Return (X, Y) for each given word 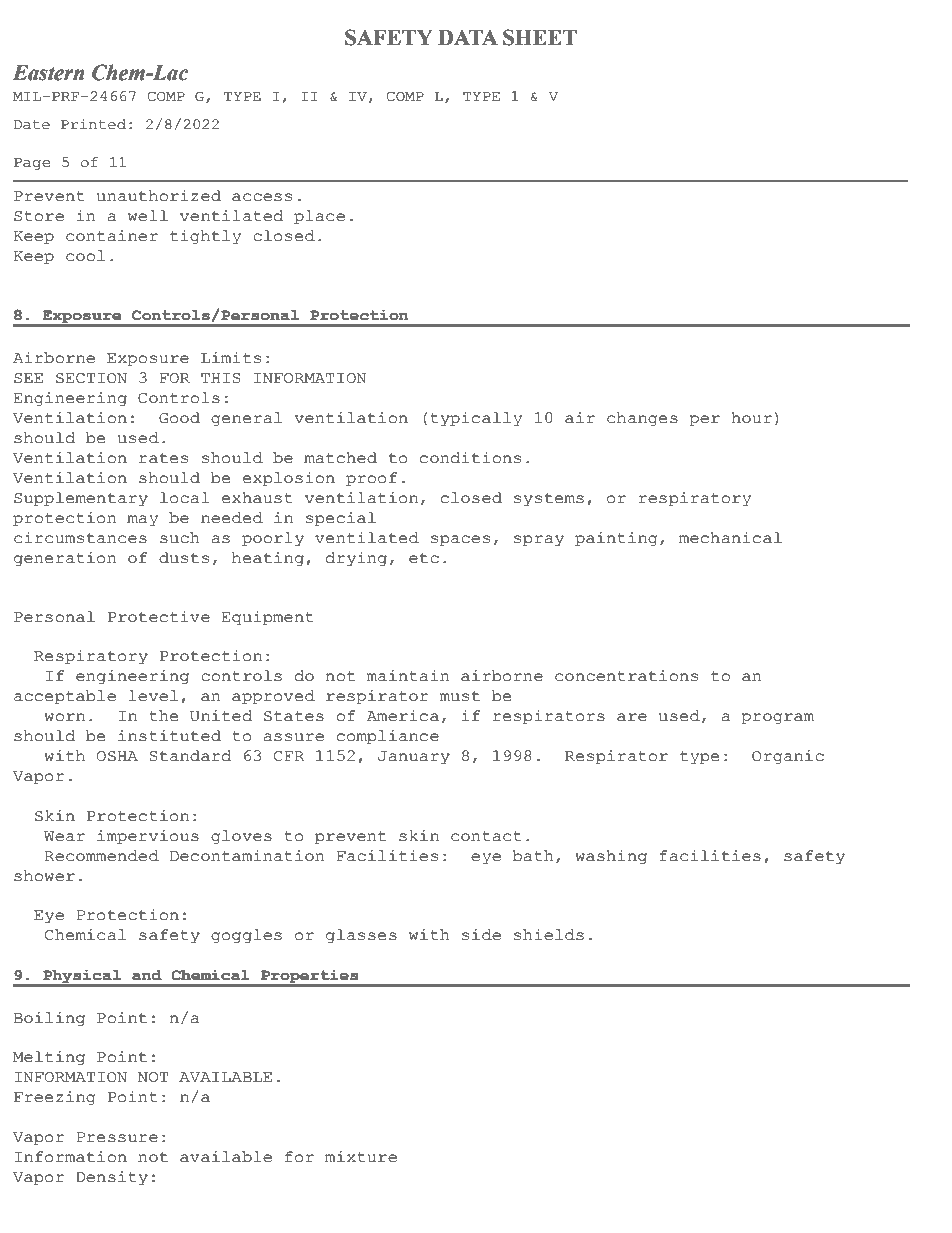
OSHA (117, 756)
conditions (470, 458)
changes (642, 419)
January (414, 758)
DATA (468, 37)
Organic (788, 757)
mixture (361, 1157)
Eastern (49, 73)
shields (549, 935)
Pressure (117, 1137)
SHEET (540, 37)
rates (163, 458)
